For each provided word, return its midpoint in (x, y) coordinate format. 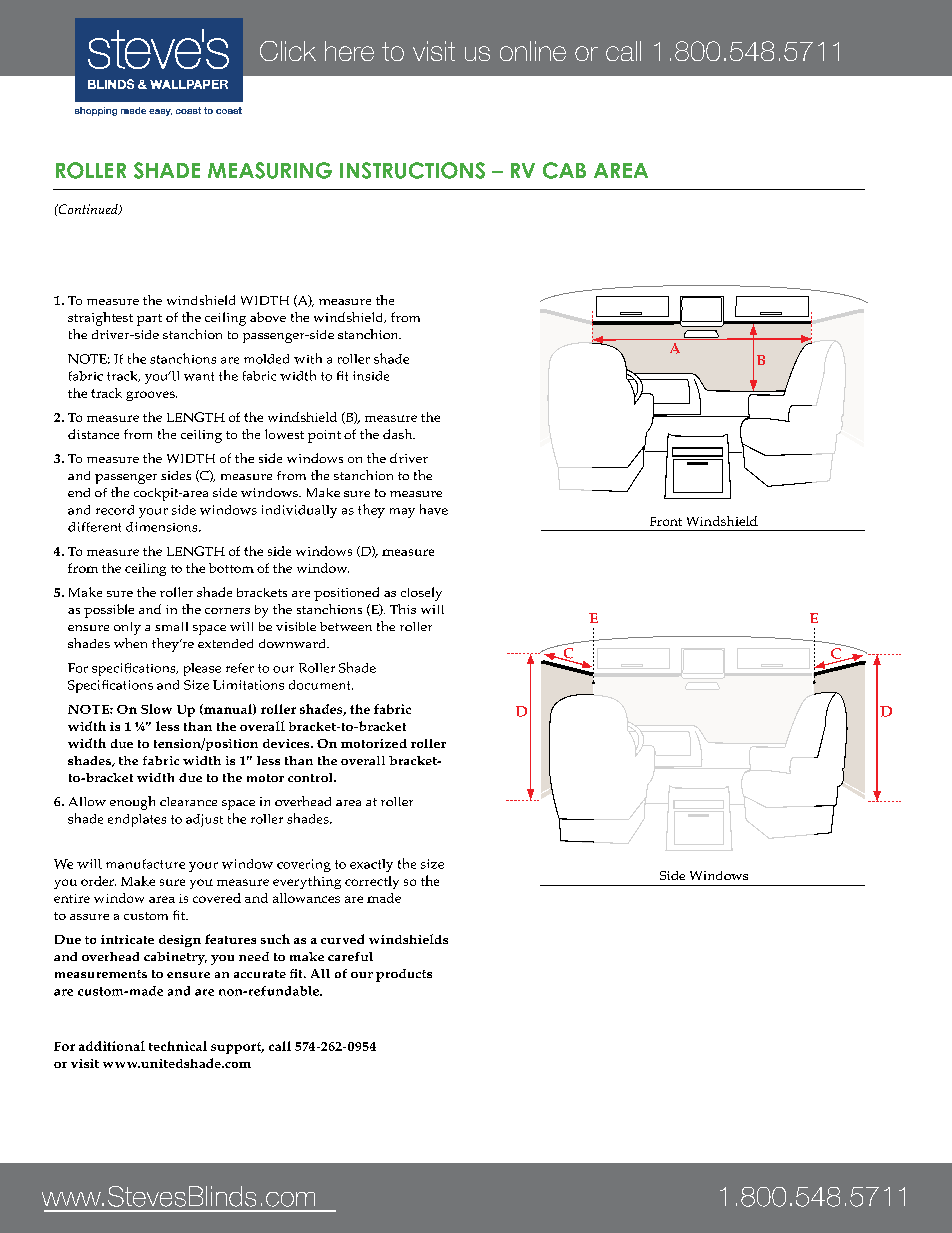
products (404, 975)
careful (350, 956)
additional (112, 1046)
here (349, 51)
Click (288, 51)
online (533, 51)
